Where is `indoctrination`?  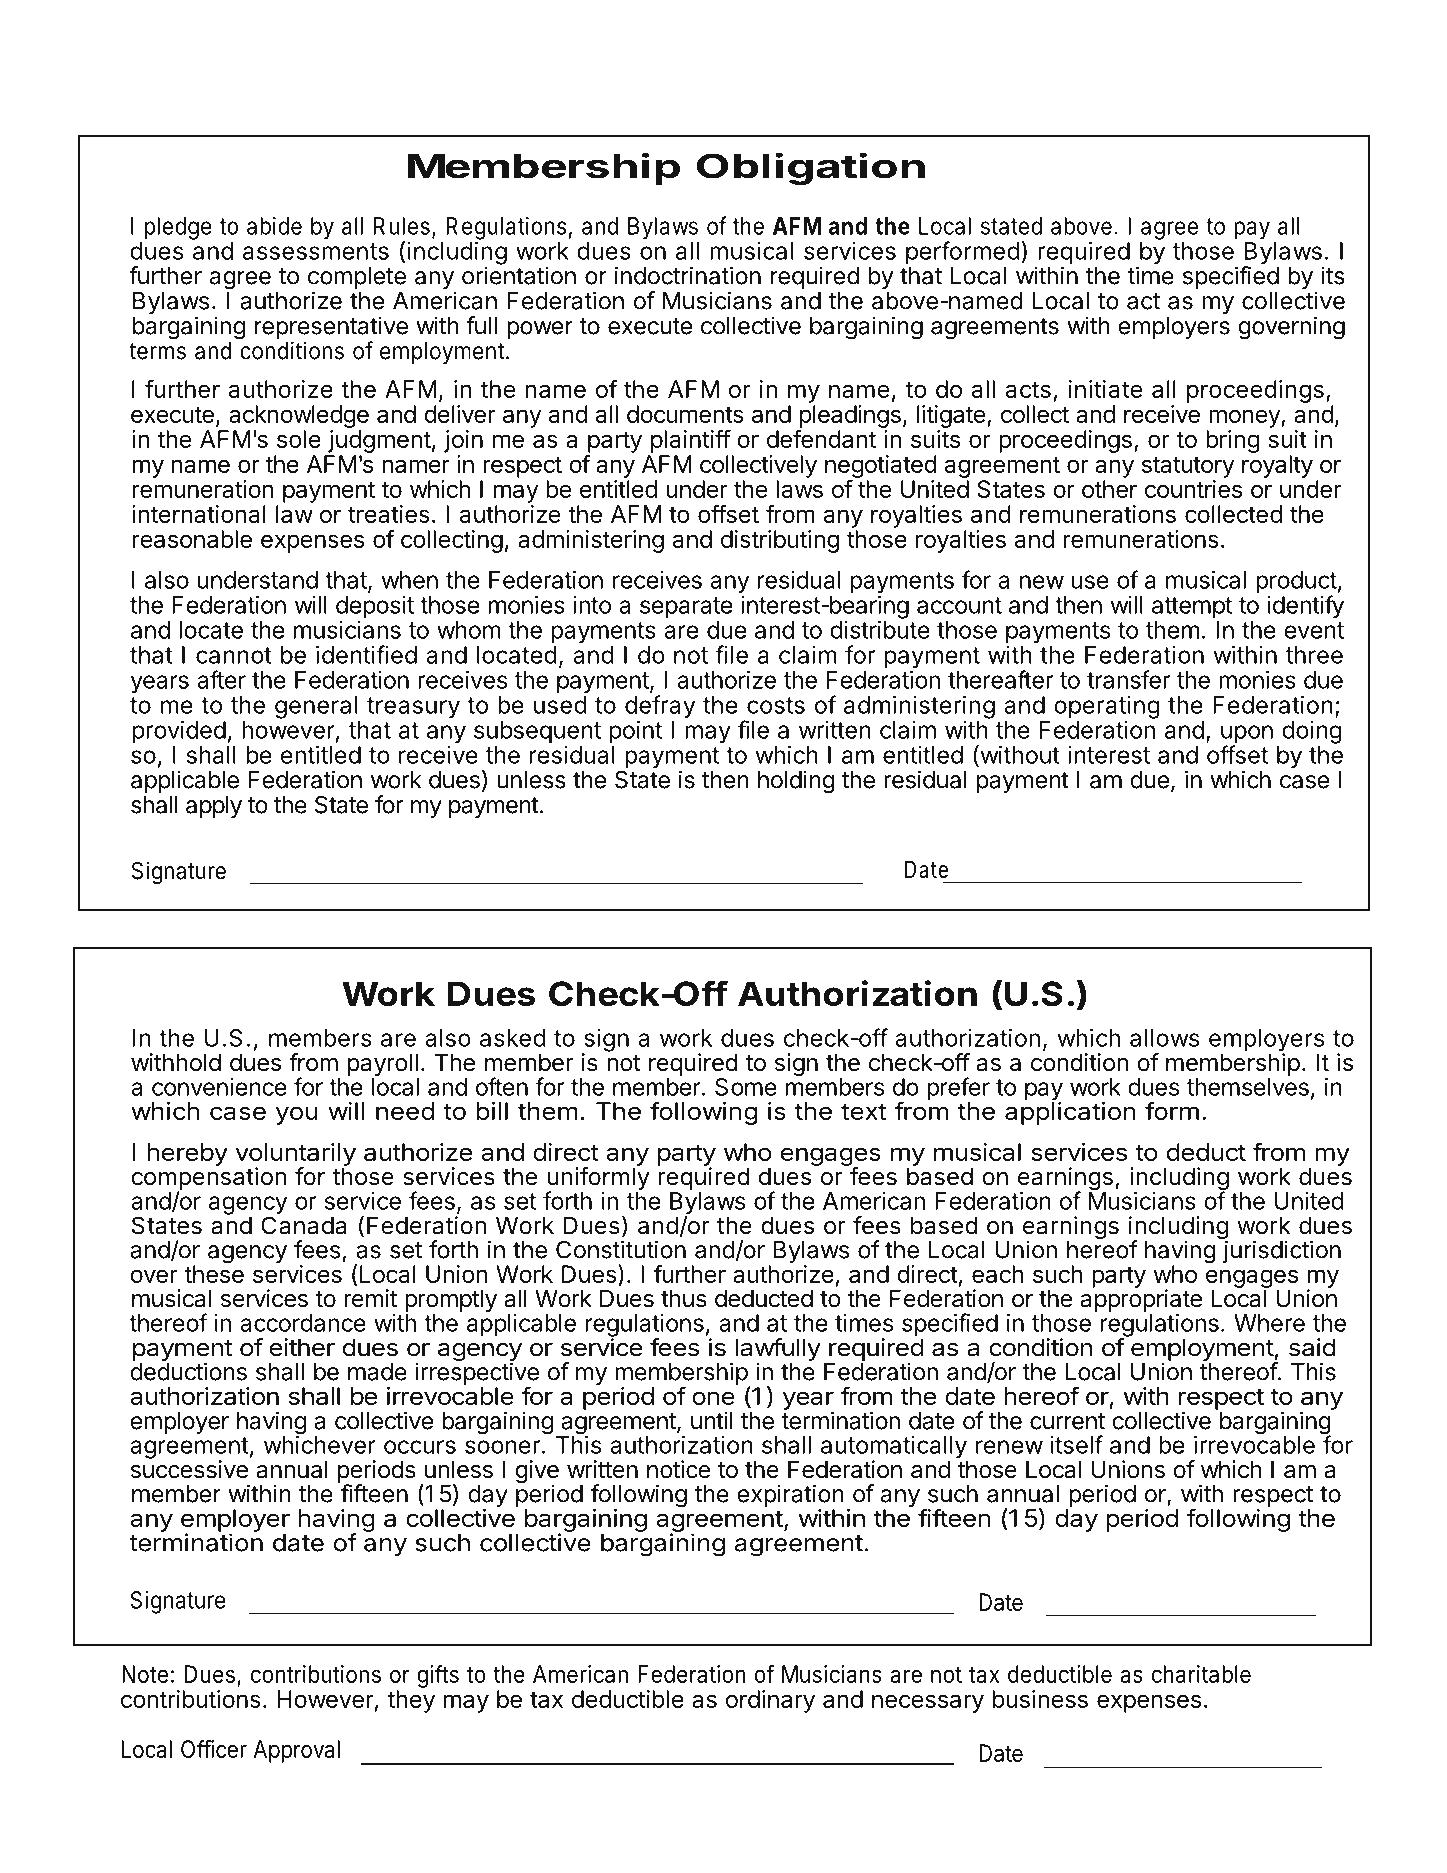 indoctrination is located at coordinates (688, 275).
